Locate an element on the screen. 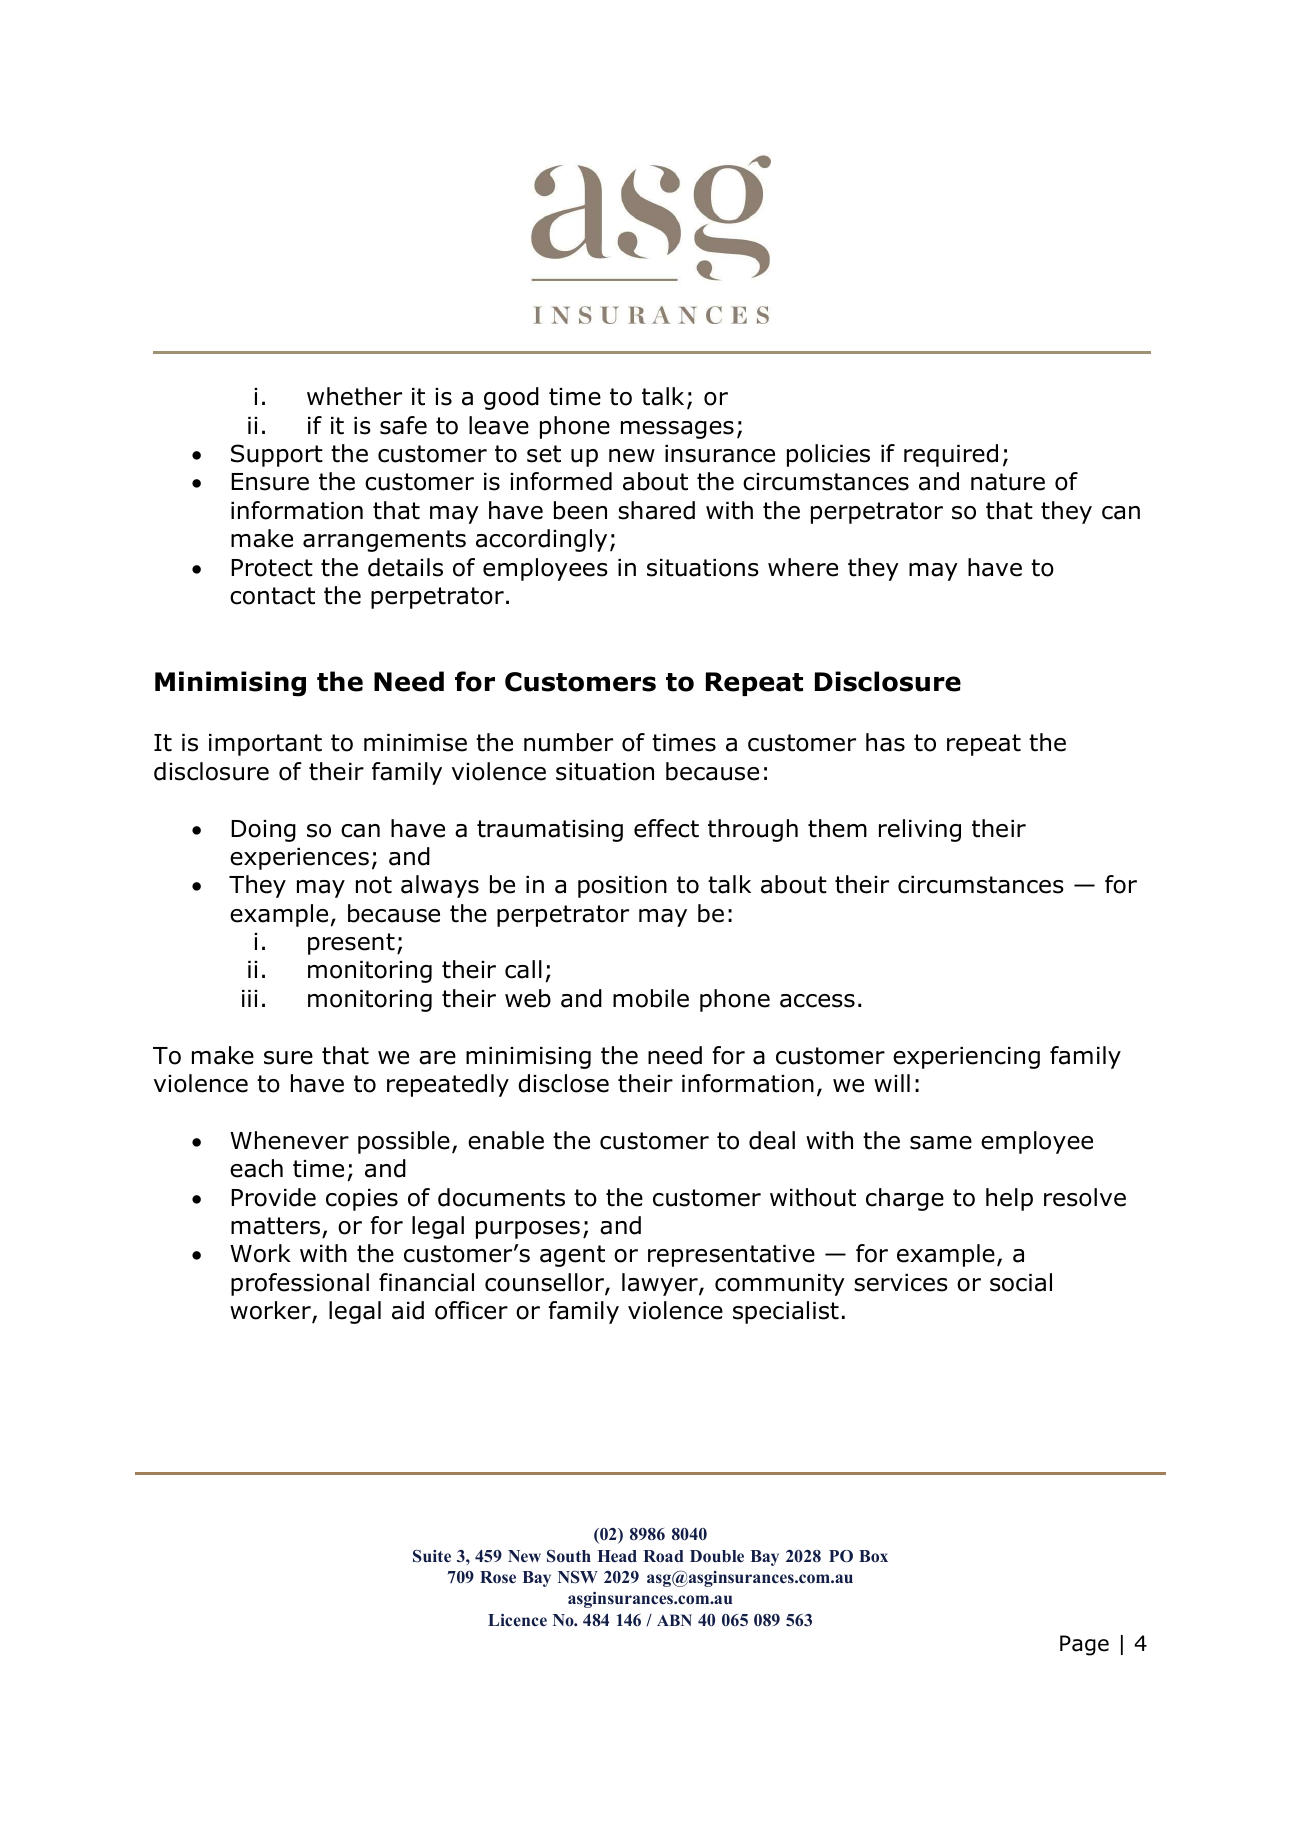 Image resolution: width=1300 pixels, height=1838 pixels. required is located at coordinates (951, 455).
